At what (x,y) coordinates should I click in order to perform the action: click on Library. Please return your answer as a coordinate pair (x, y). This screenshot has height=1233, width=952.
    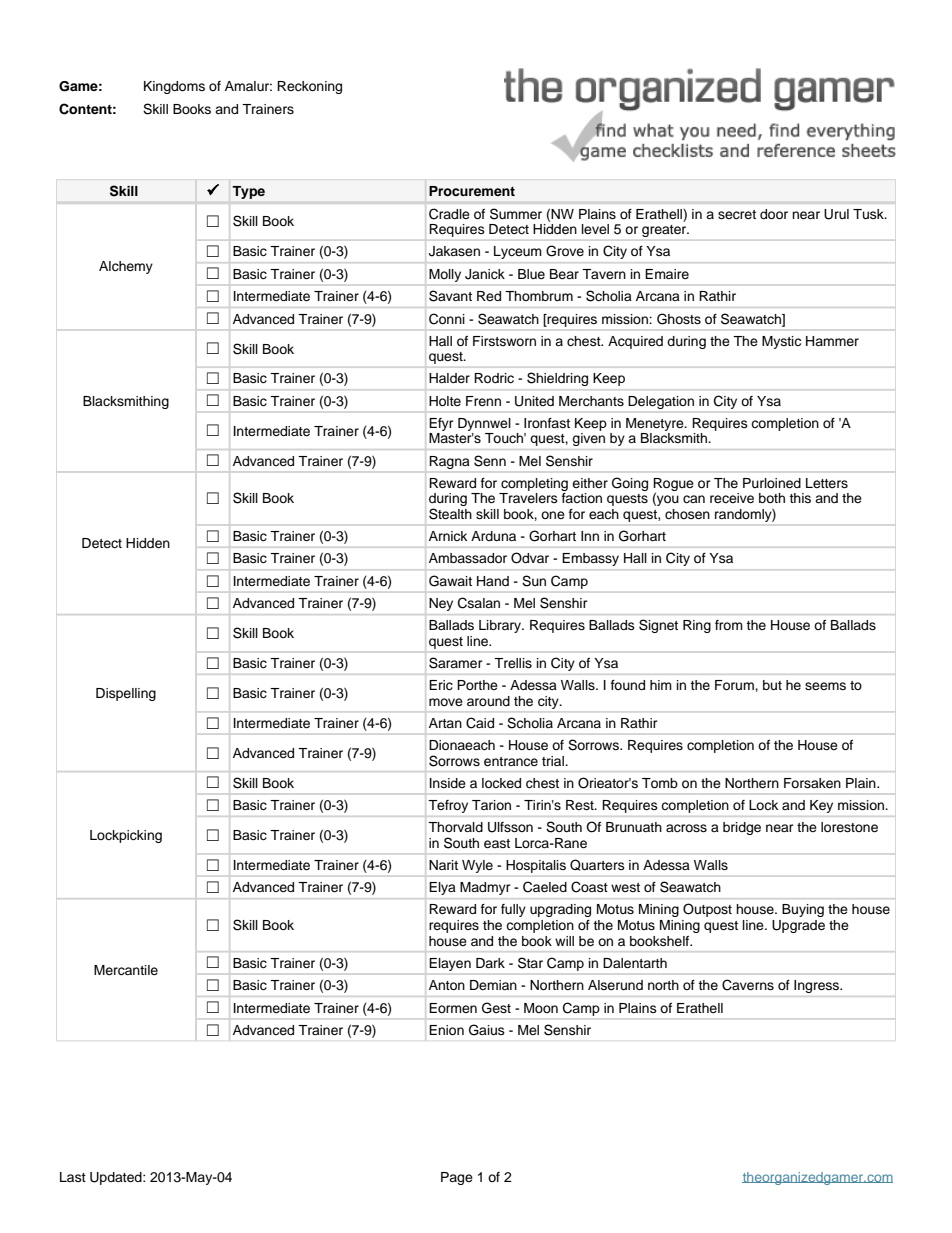
    Looking at the image, I should click on (501, 626).
